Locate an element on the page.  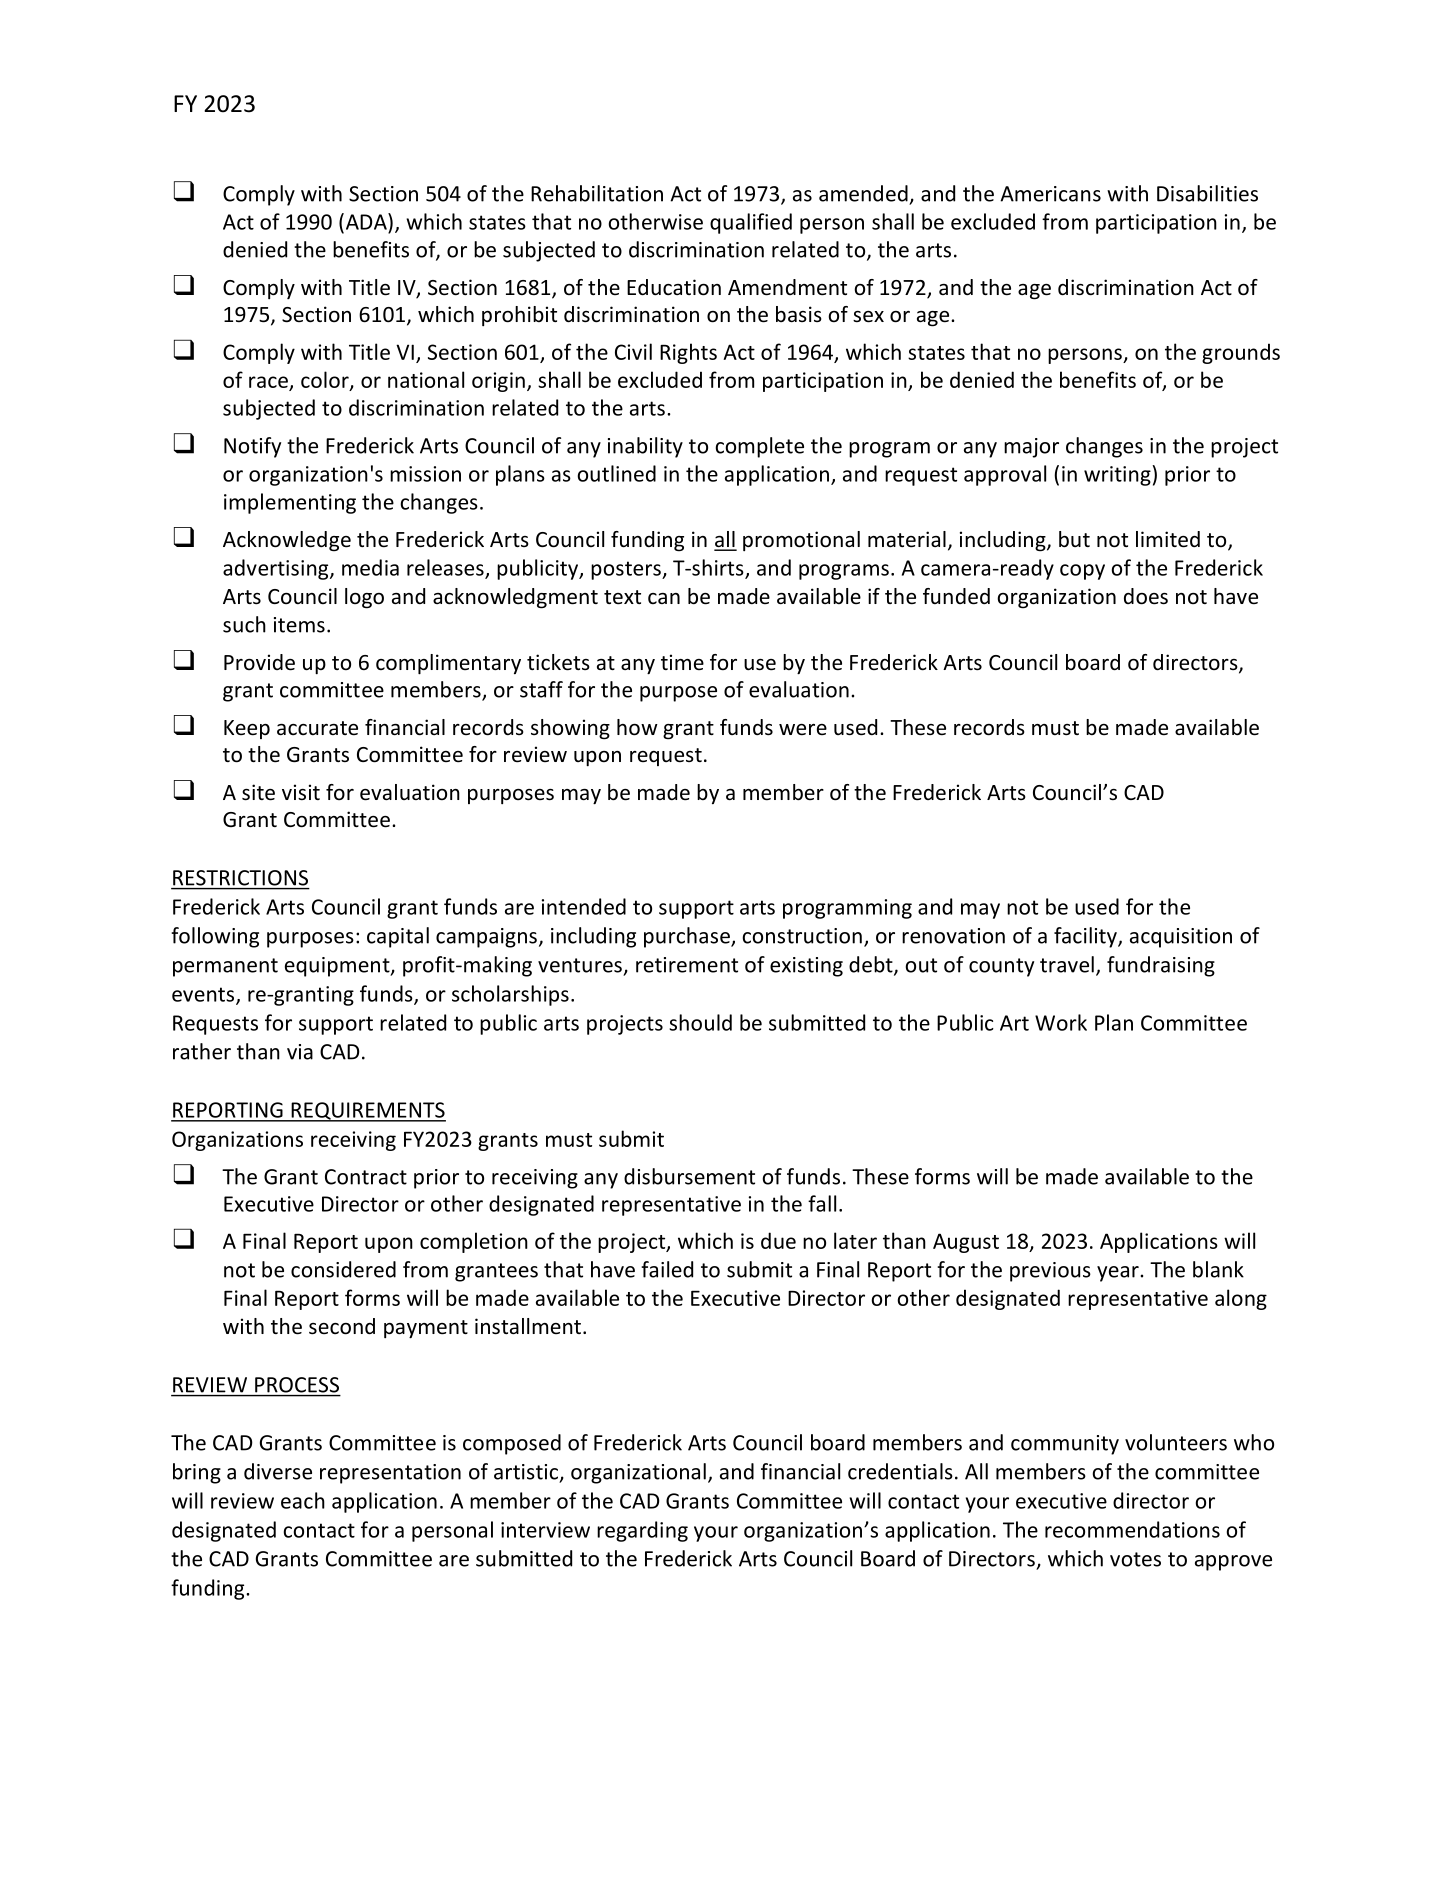
promotional is located at coordinates (801, 541).
